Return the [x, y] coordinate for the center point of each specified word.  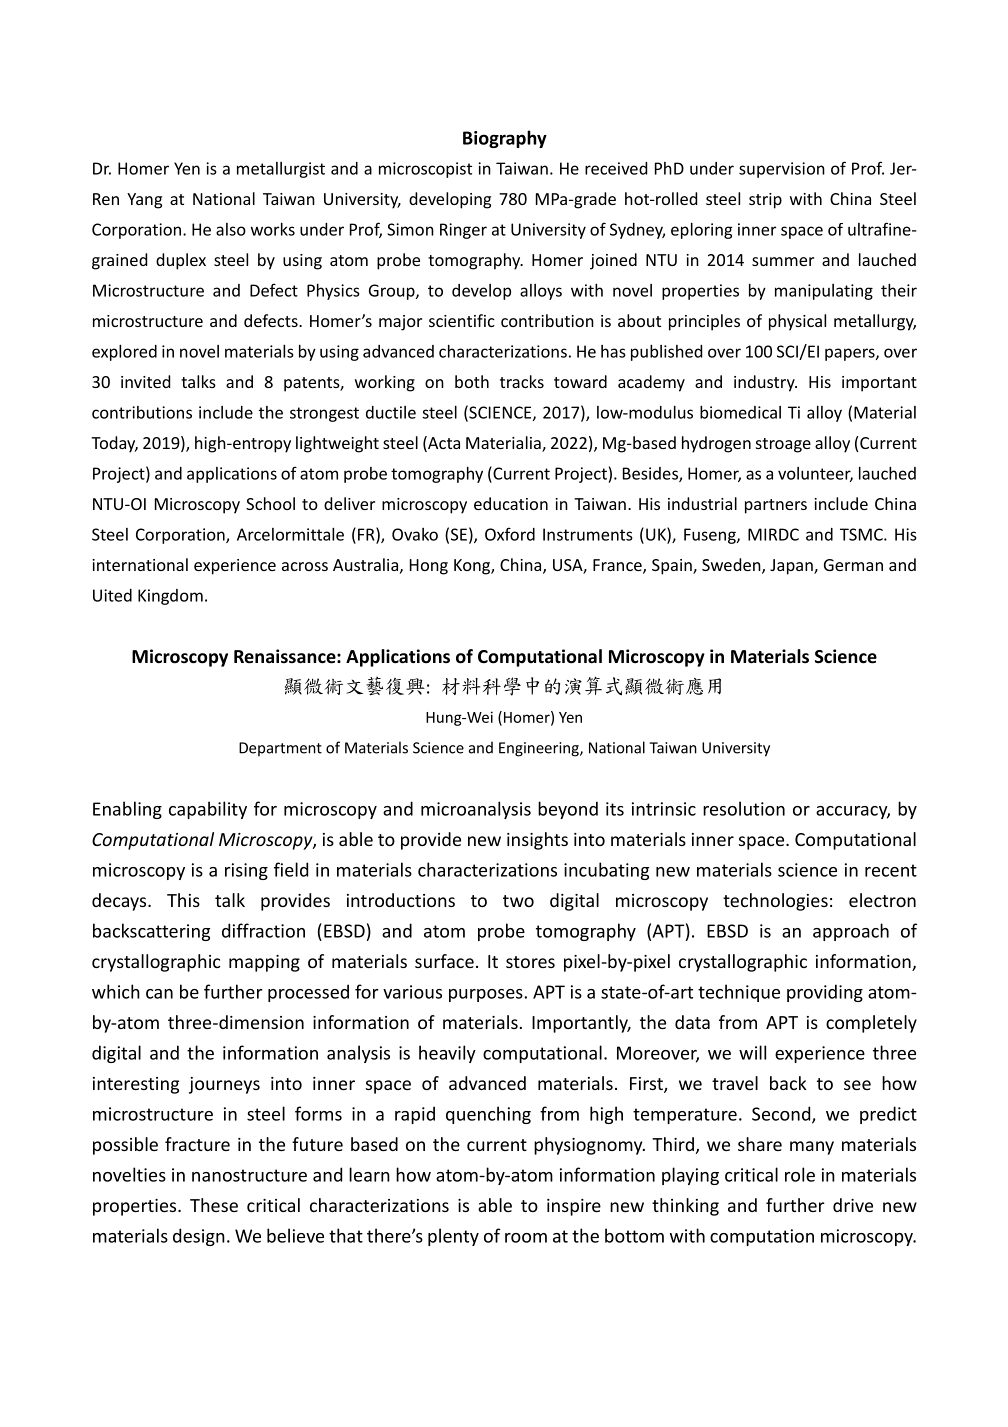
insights [537, 841]
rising [246, 871]
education [511, 503]
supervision [782, 170]
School [270, 503]
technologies [775, 902]
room [526, 1238]
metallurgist [281, 170]
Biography [505, 139]
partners [776, 506]
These [214, 1205]
